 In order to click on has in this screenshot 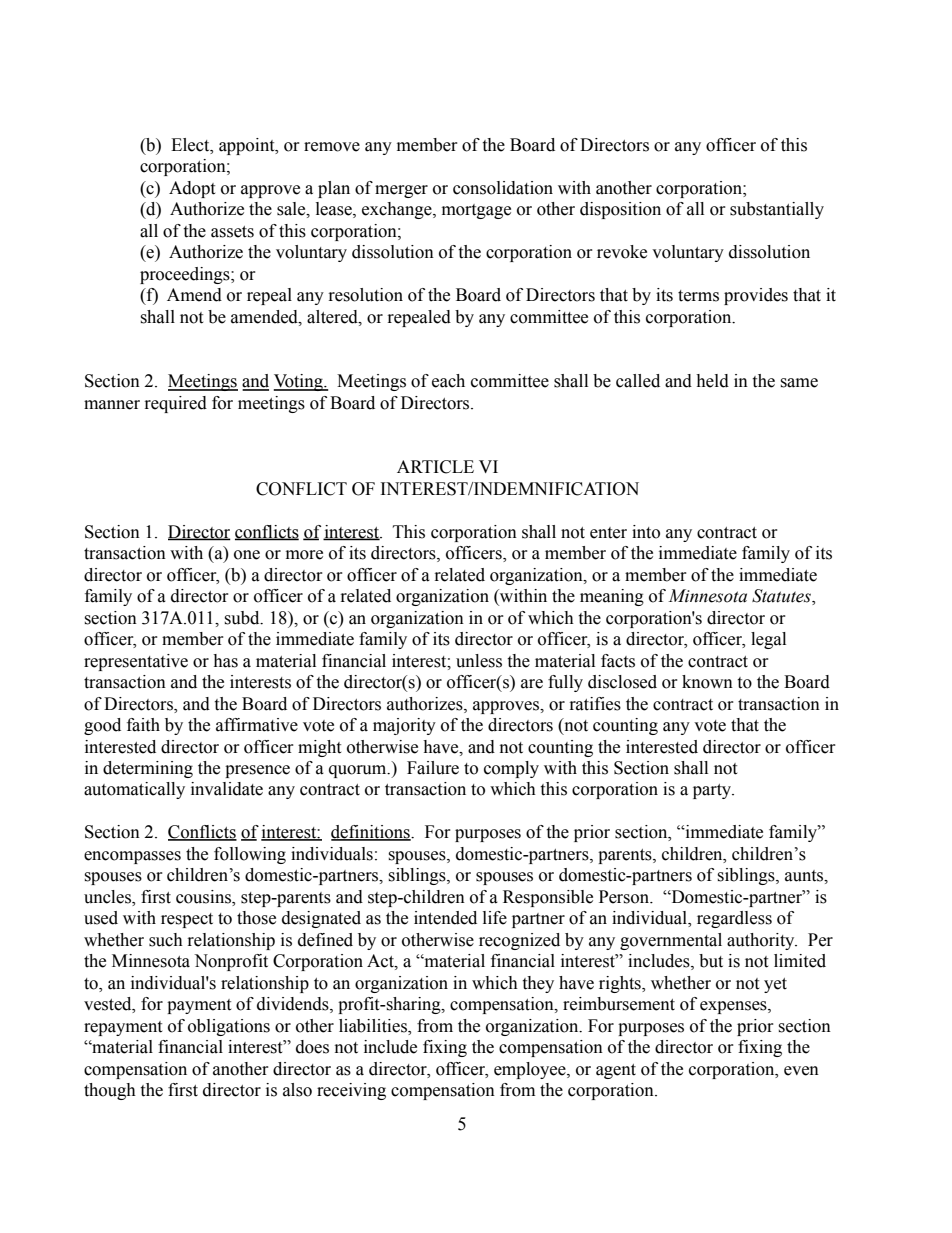, I will do `click(225, 661)`.
